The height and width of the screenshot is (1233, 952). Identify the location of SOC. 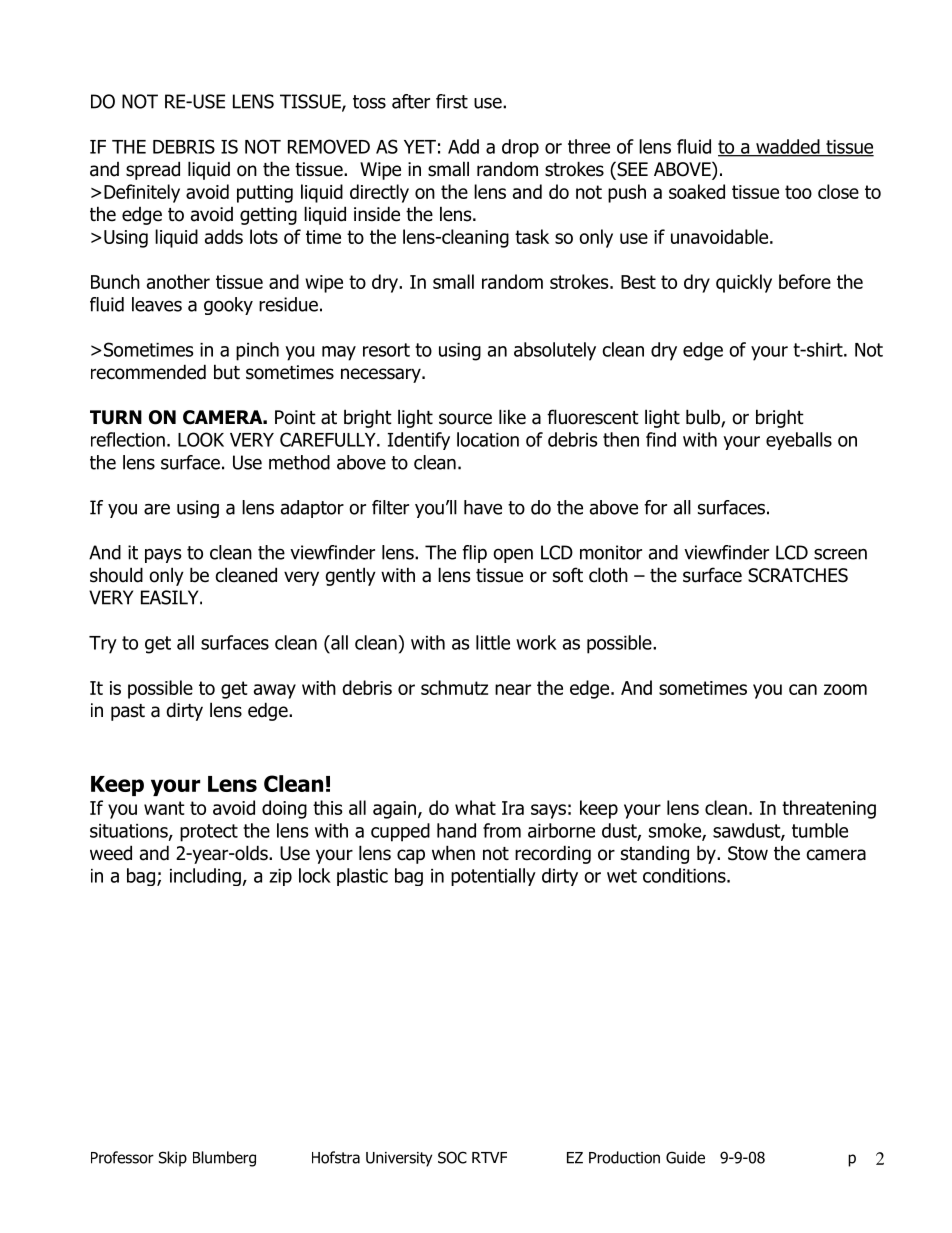
(452, 1157).
